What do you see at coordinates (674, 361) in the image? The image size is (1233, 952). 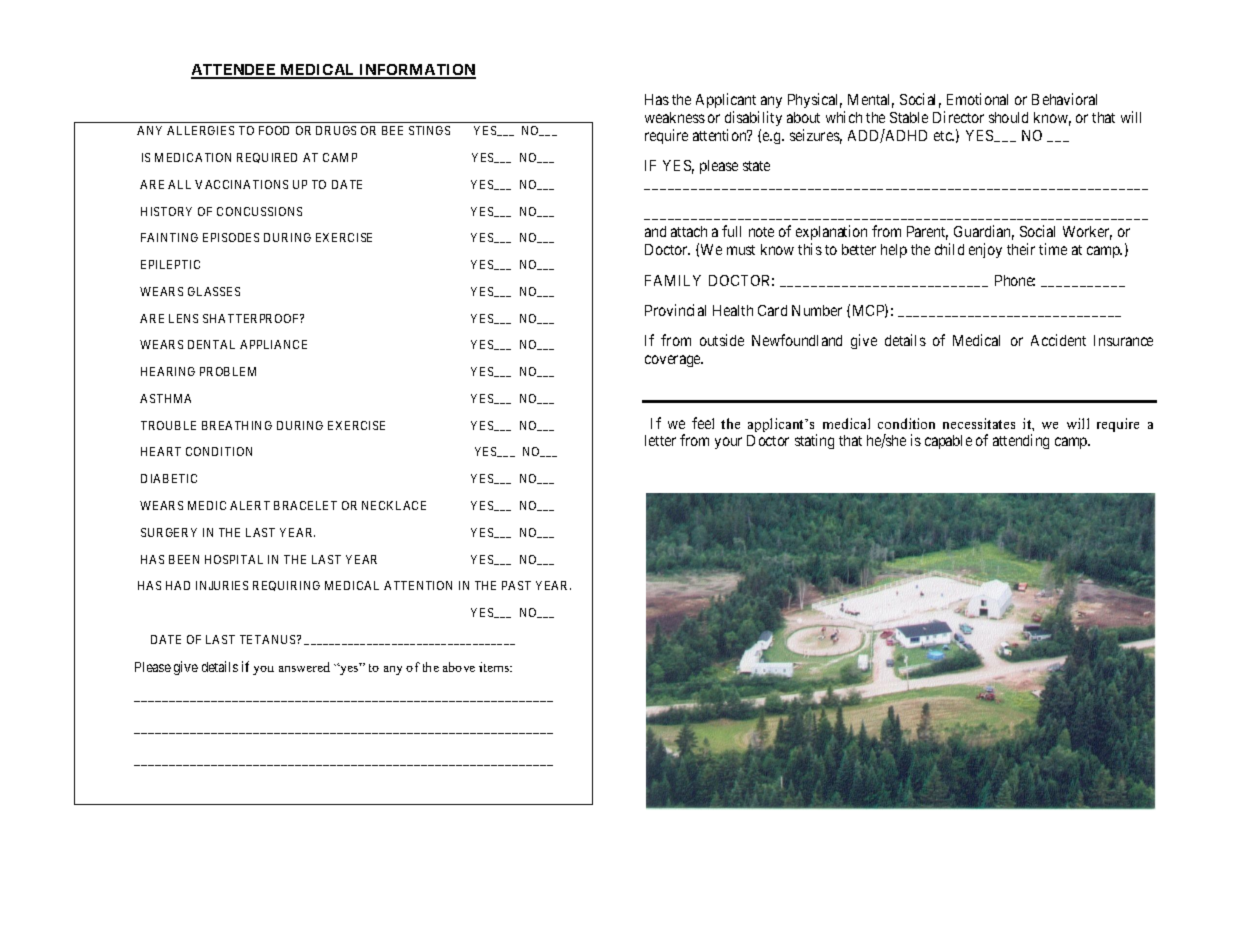 I see `coverage` at bounding box center [674, 361].
